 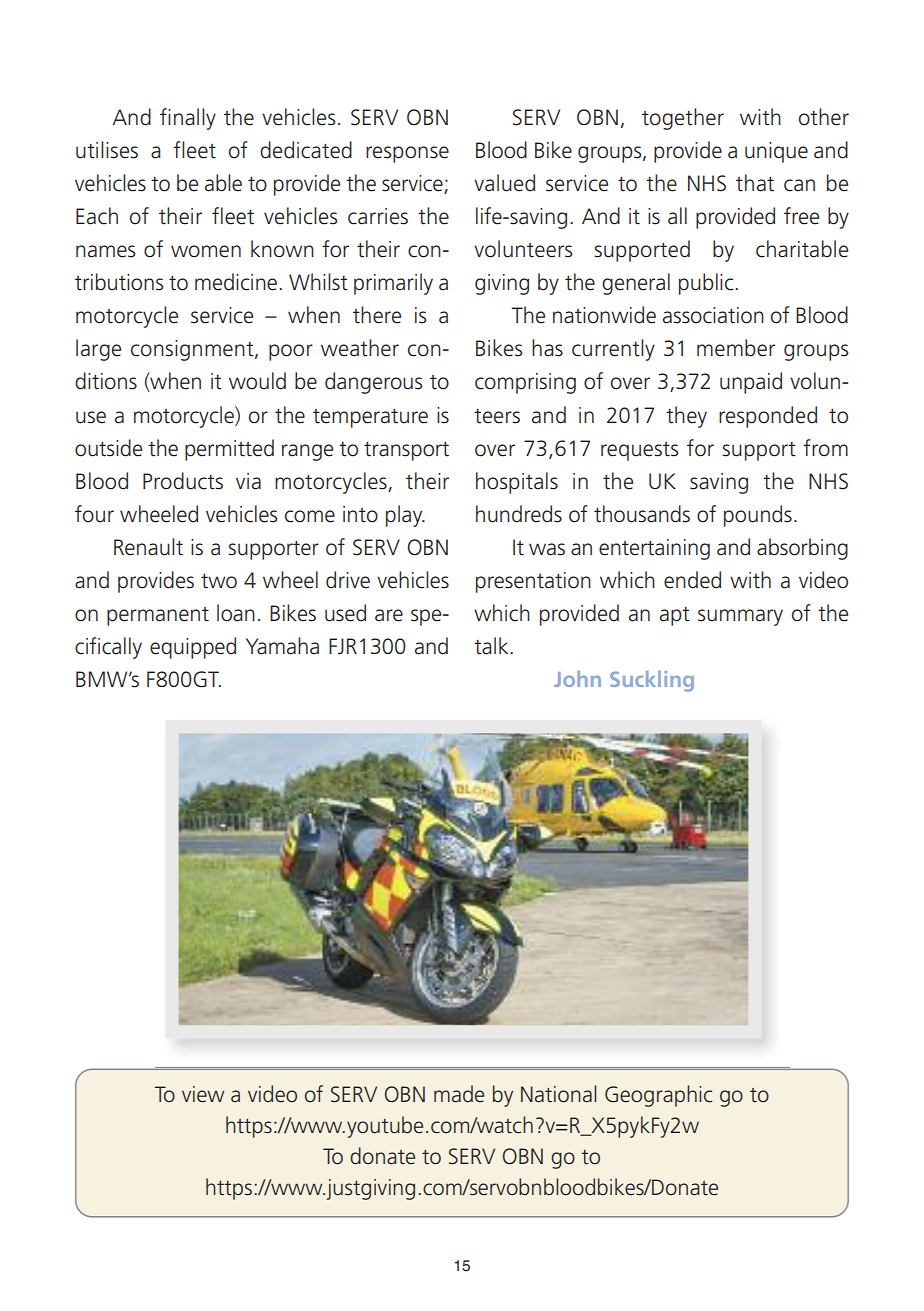 What do you see at coordinates (459, 1094) in the screenshot?
I see `made` at bounding box center [459, 1094].
